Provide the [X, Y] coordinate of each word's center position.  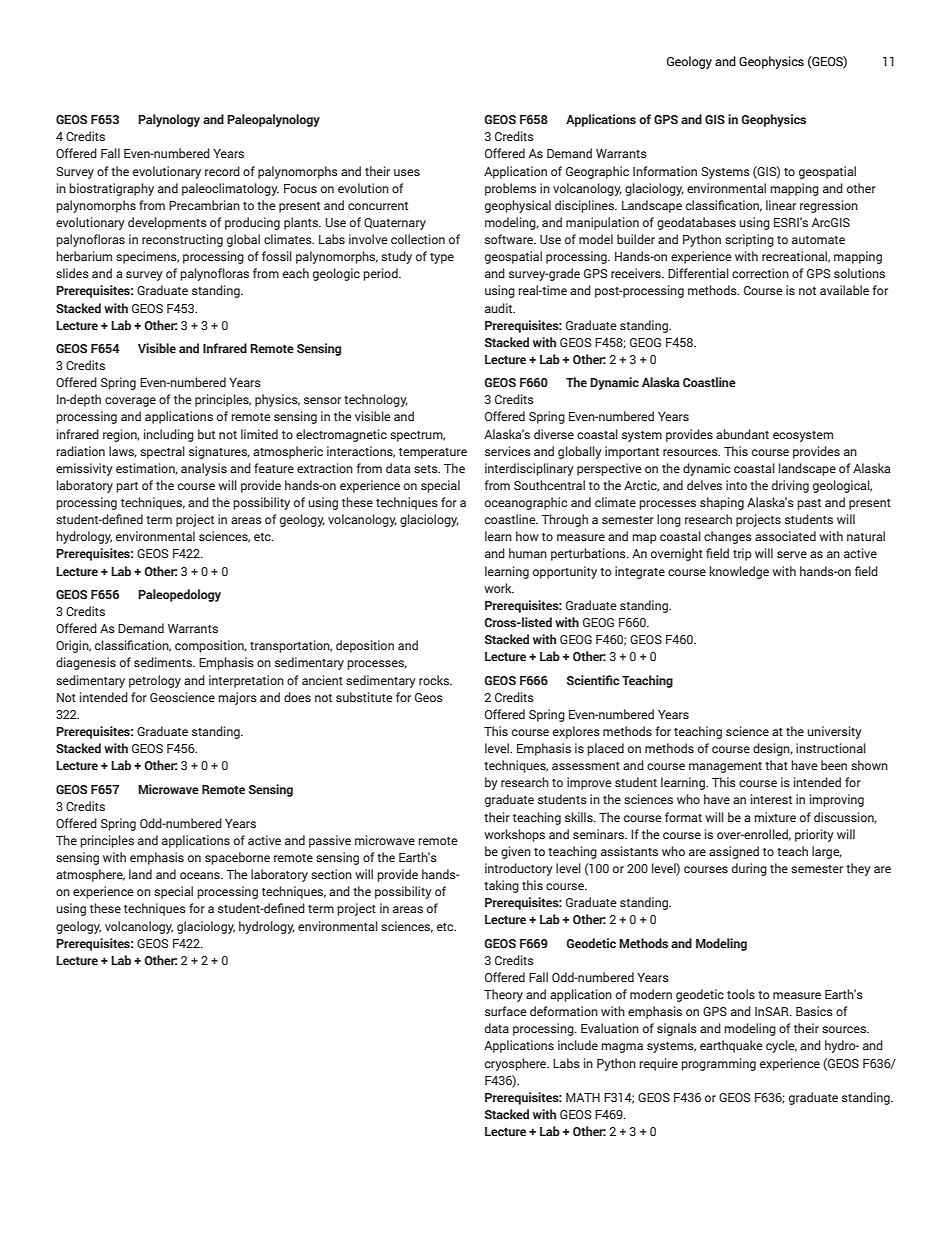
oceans [201, 875]
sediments [164, 662]
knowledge [739, 572]
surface [506, 1011]
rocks [435, 680]
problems [510, 189]
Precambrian [204, 205]
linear [781, 205]
